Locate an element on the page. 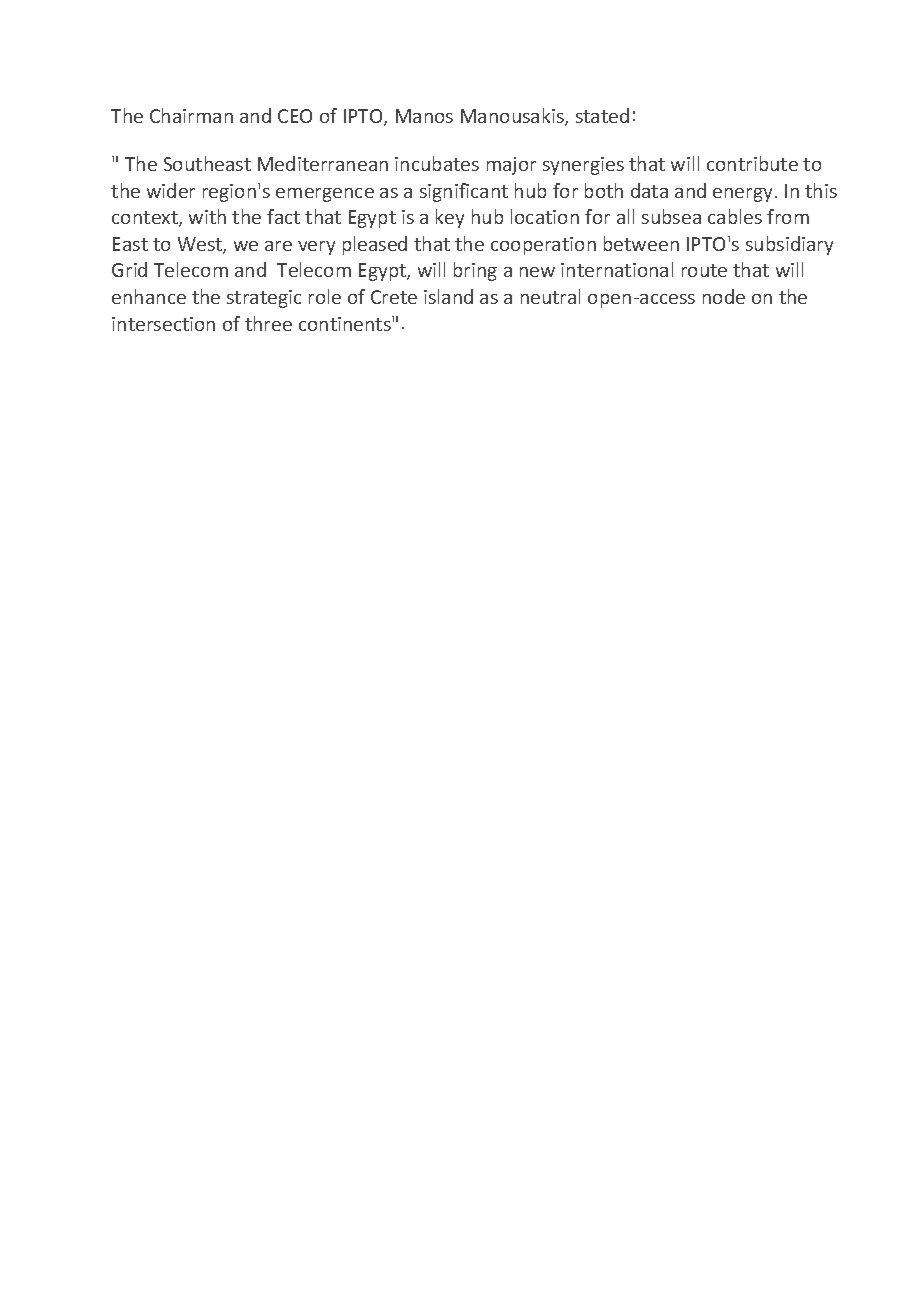  key is located at coordinates (450, 218).
